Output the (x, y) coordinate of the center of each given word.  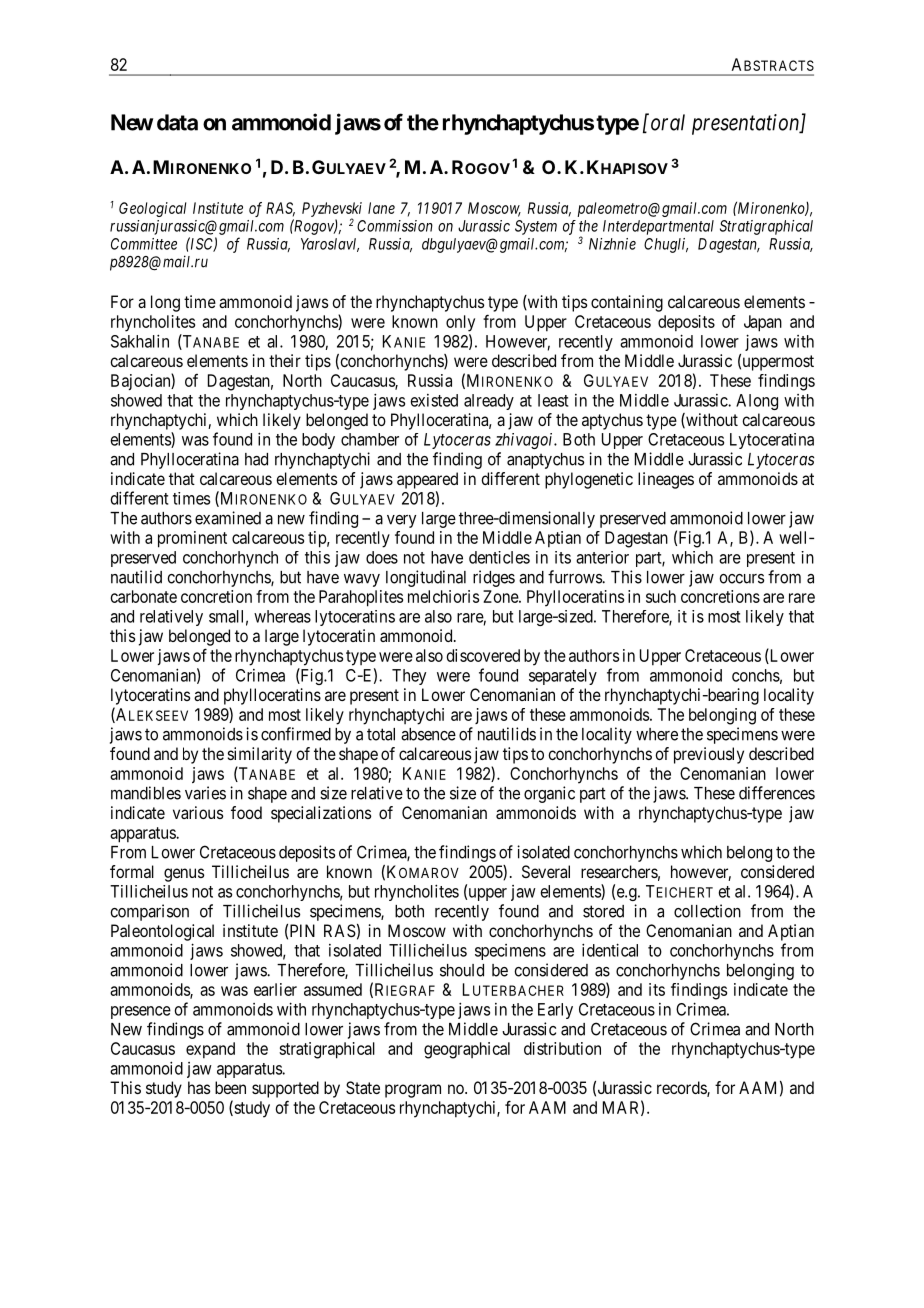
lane (381, 208)
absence (428, 734)
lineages (666, 480)
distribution (562, 1048)
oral (666, 122)
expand (210, 1050)
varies (205, 793)
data (177, 122)
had (256, 459)
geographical (467, 1050)
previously (709, 755)
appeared (427, 480)
